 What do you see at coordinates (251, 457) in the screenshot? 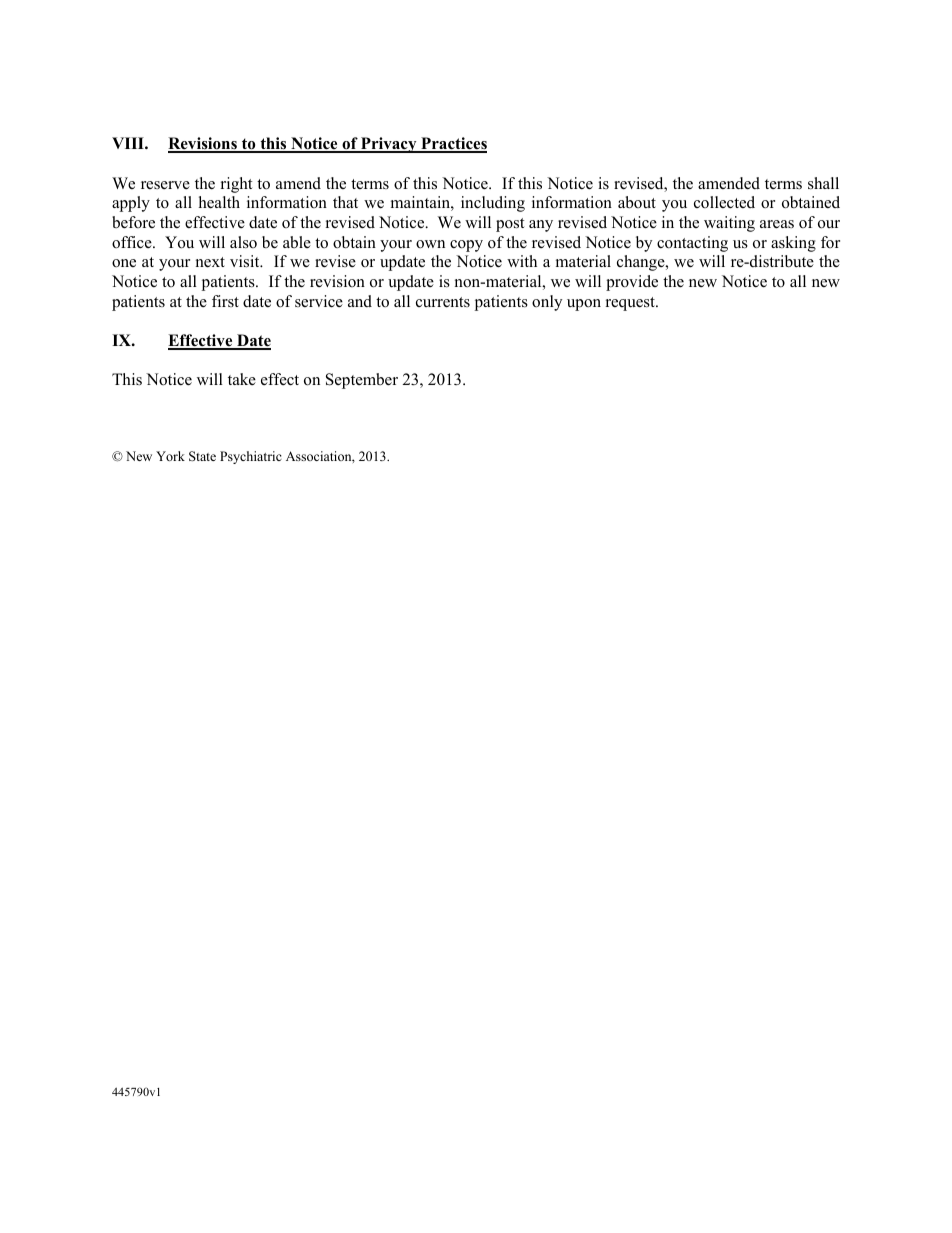
I see `Psychiatric` at bounding box center [251, 457].
